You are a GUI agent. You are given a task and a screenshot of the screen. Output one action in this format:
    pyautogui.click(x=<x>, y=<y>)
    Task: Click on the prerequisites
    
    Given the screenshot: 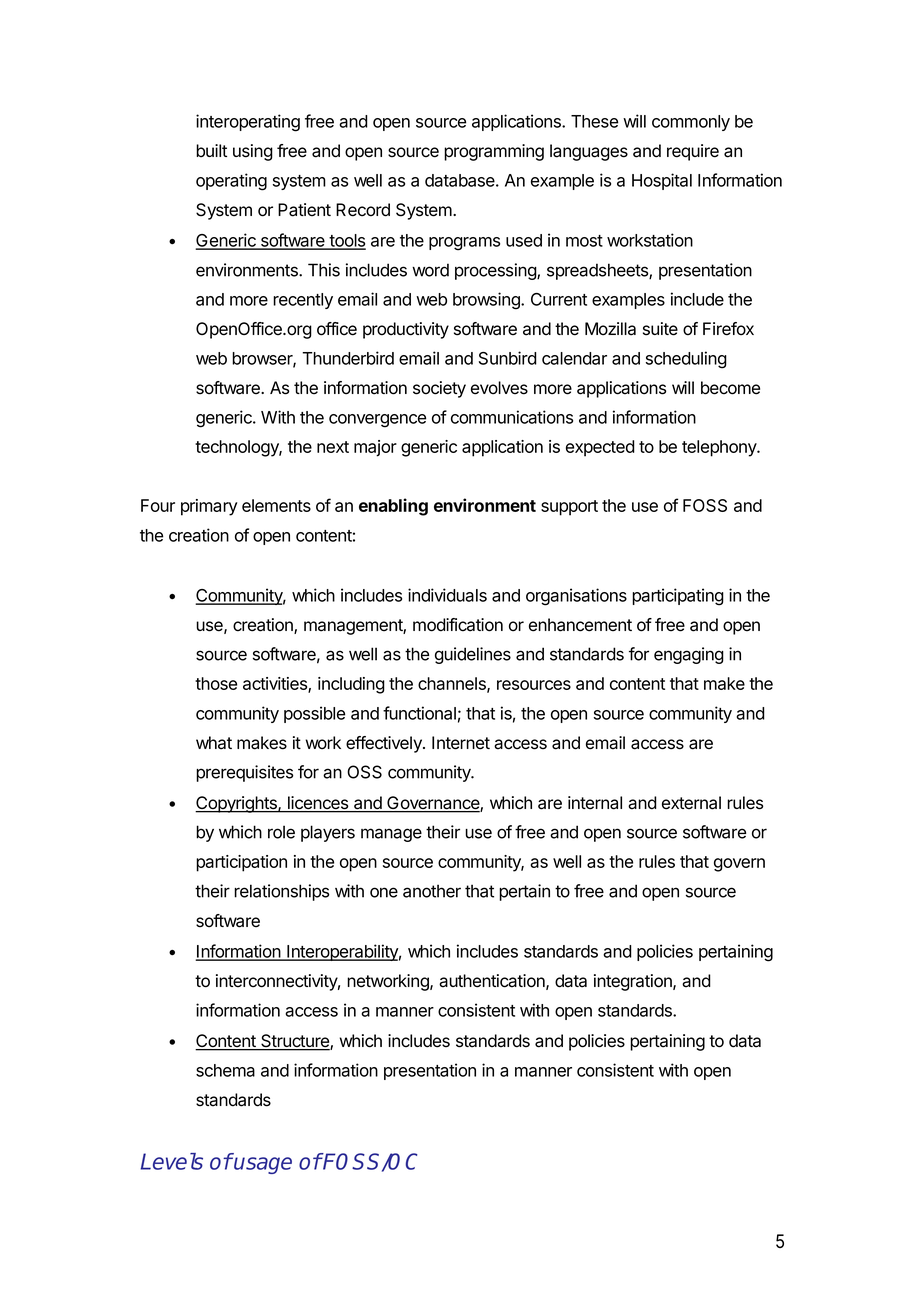 What is the action you would take?
    pyautogui.click(x=244, y=773)
